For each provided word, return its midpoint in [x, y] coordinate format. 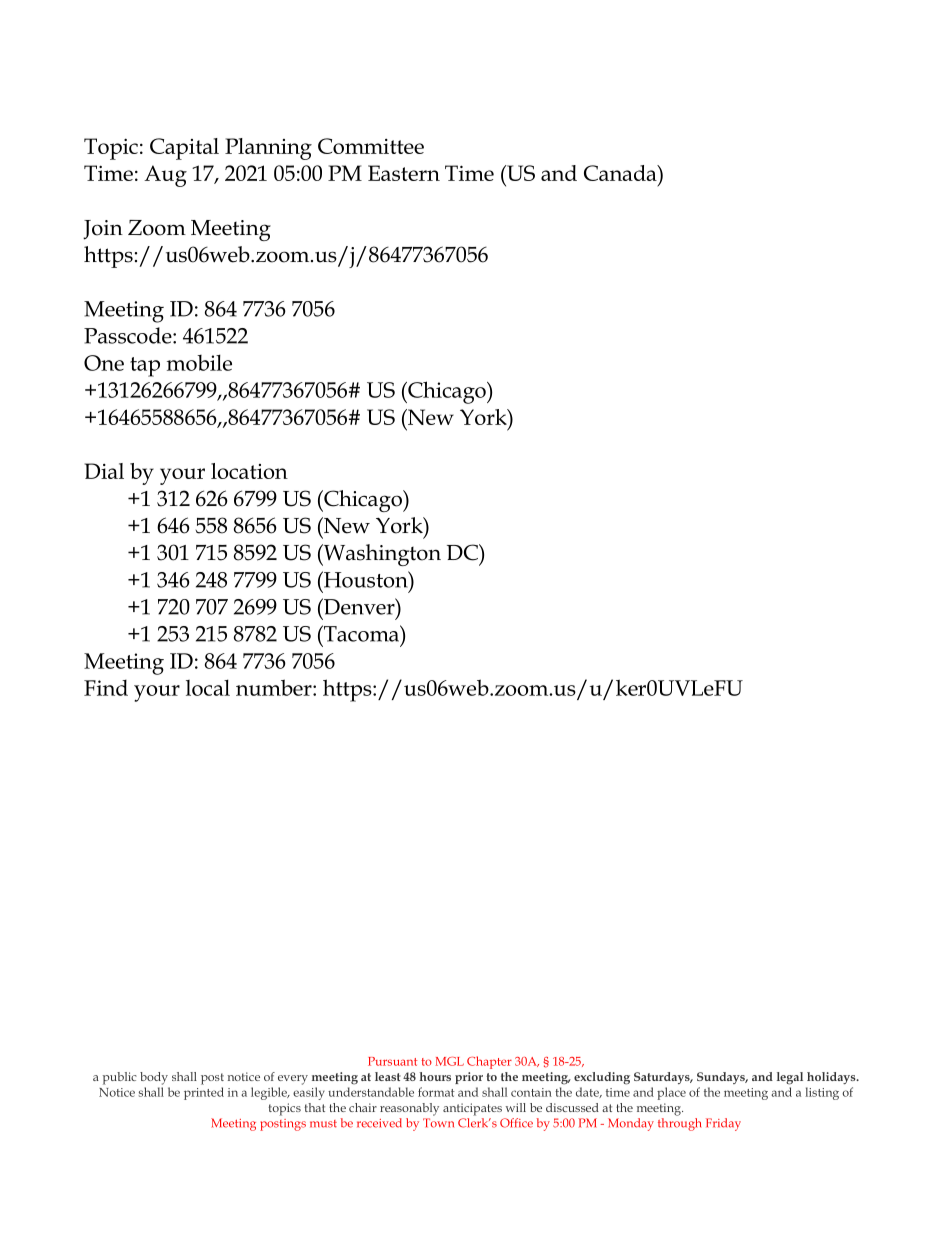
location [249, 471]
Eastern [404, 173]
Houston [366, 579]
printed [204, 1093]
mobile [199, 362]
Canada [621, 173]
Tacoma [361, 633]
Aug [165, 176]
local [208, 687]
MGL [450, 1061]
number [275, 687]
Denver [359, 606]
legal [790, 1078]
